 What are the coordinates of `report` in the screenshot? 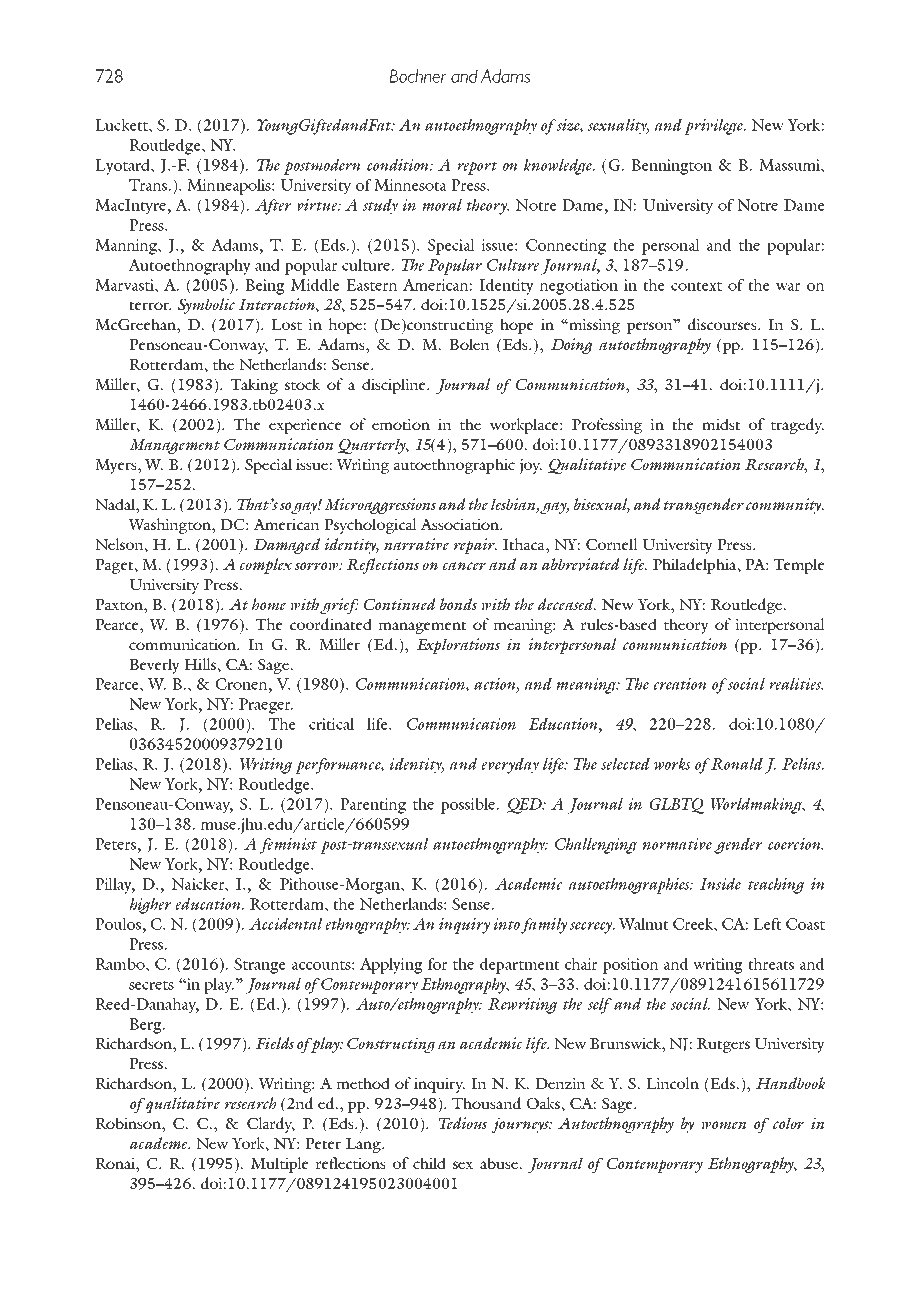 It's located at (477, 168).
